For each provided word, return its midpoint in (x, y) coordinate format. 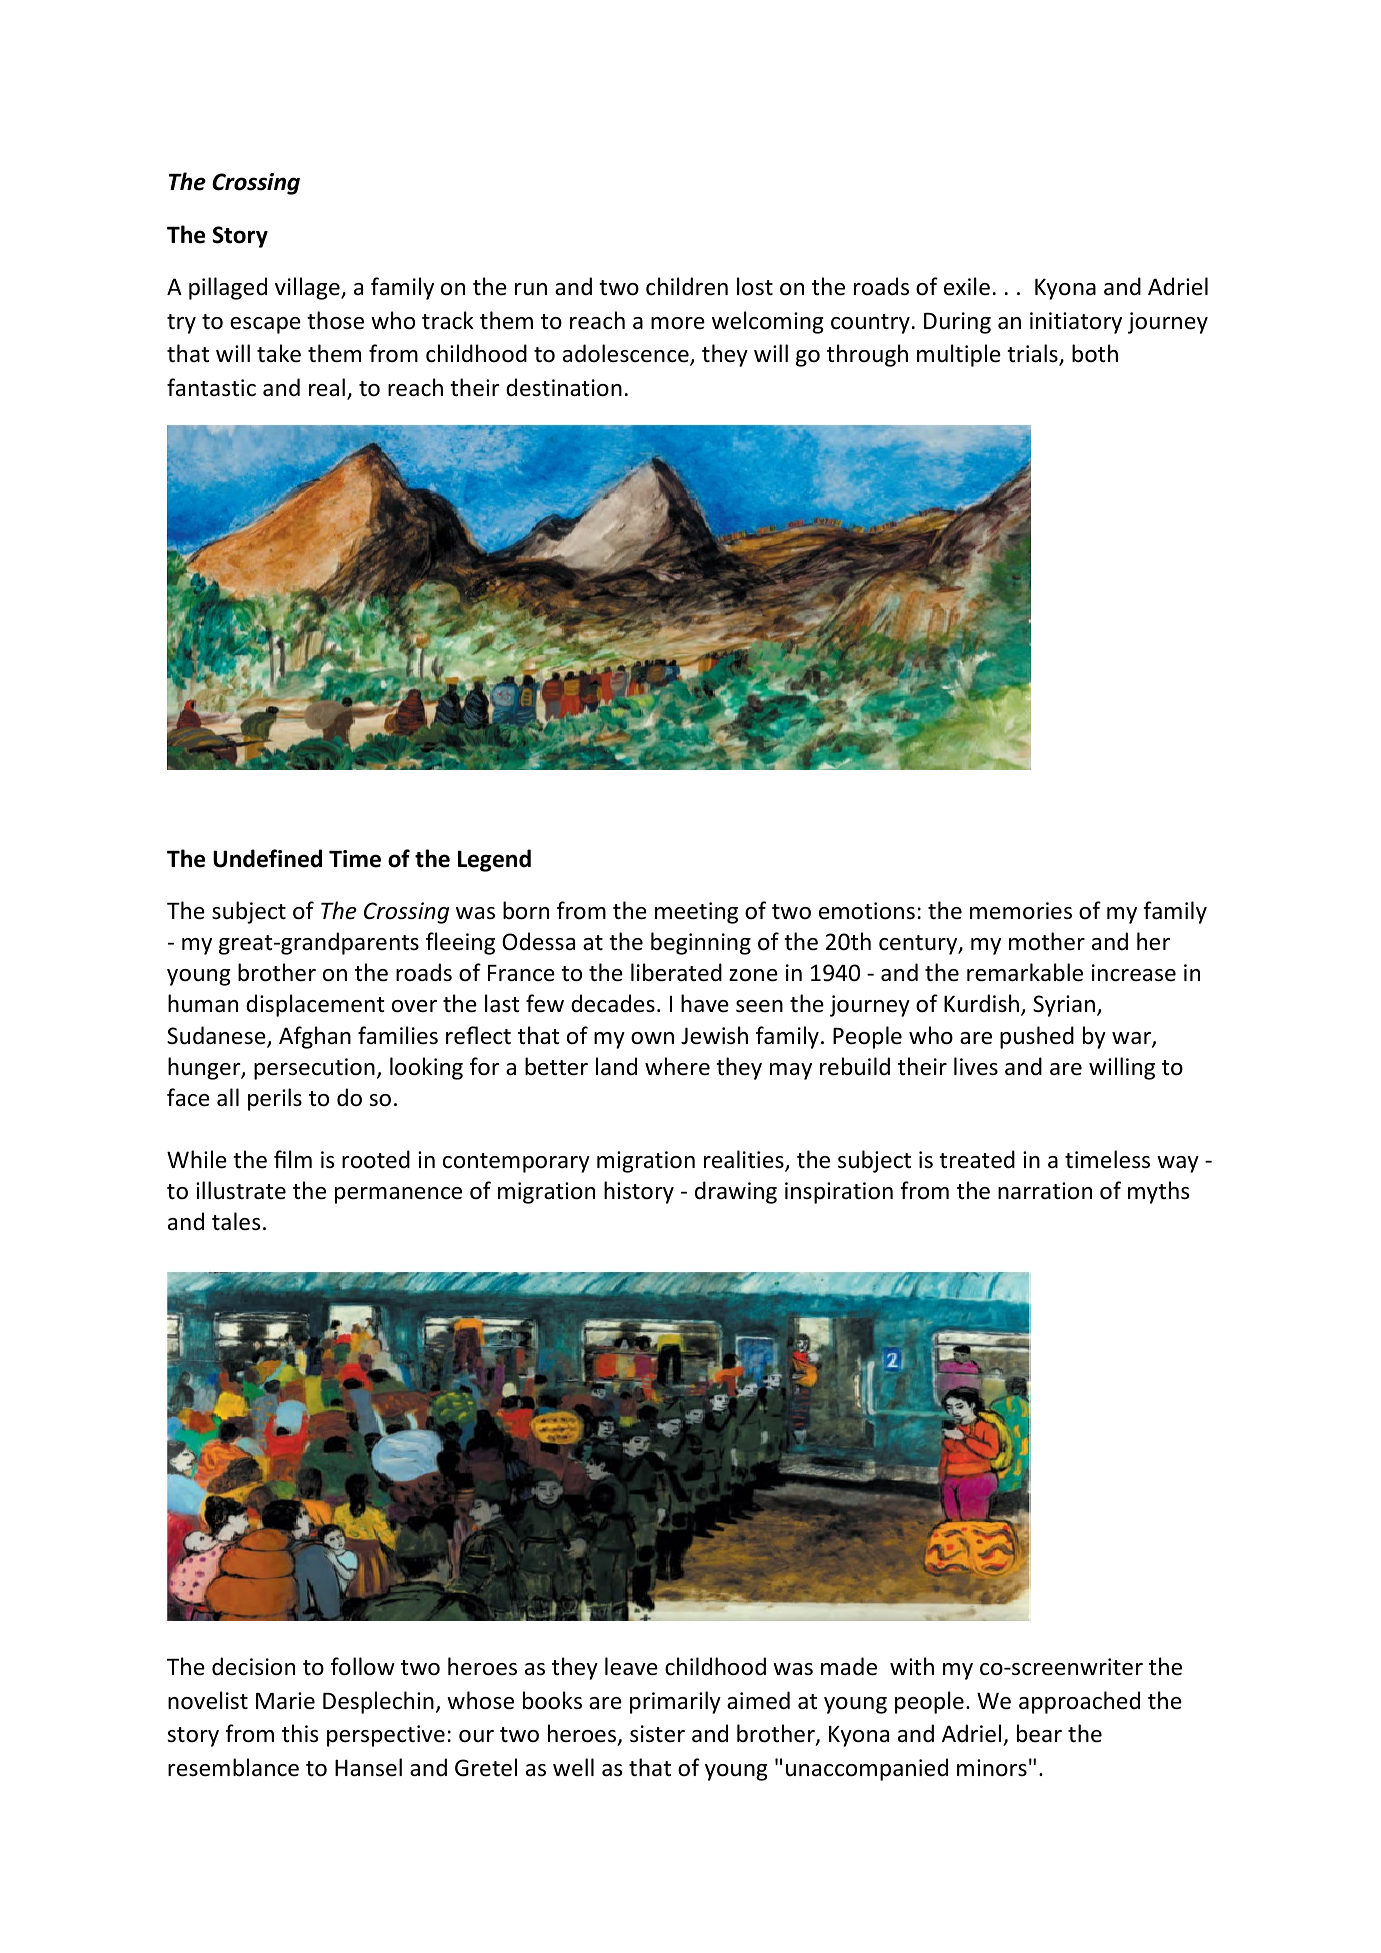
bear (1039, 1733)
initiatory (1076, 323)
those (335, 320)
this (300, 1733)
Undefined (267, 858)
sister (657, 1734)
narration (1045, 1191)
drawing (736, 1192)
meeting (696, 913)
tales (236, 1221)
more (678, 323)
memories (1021, 911)
